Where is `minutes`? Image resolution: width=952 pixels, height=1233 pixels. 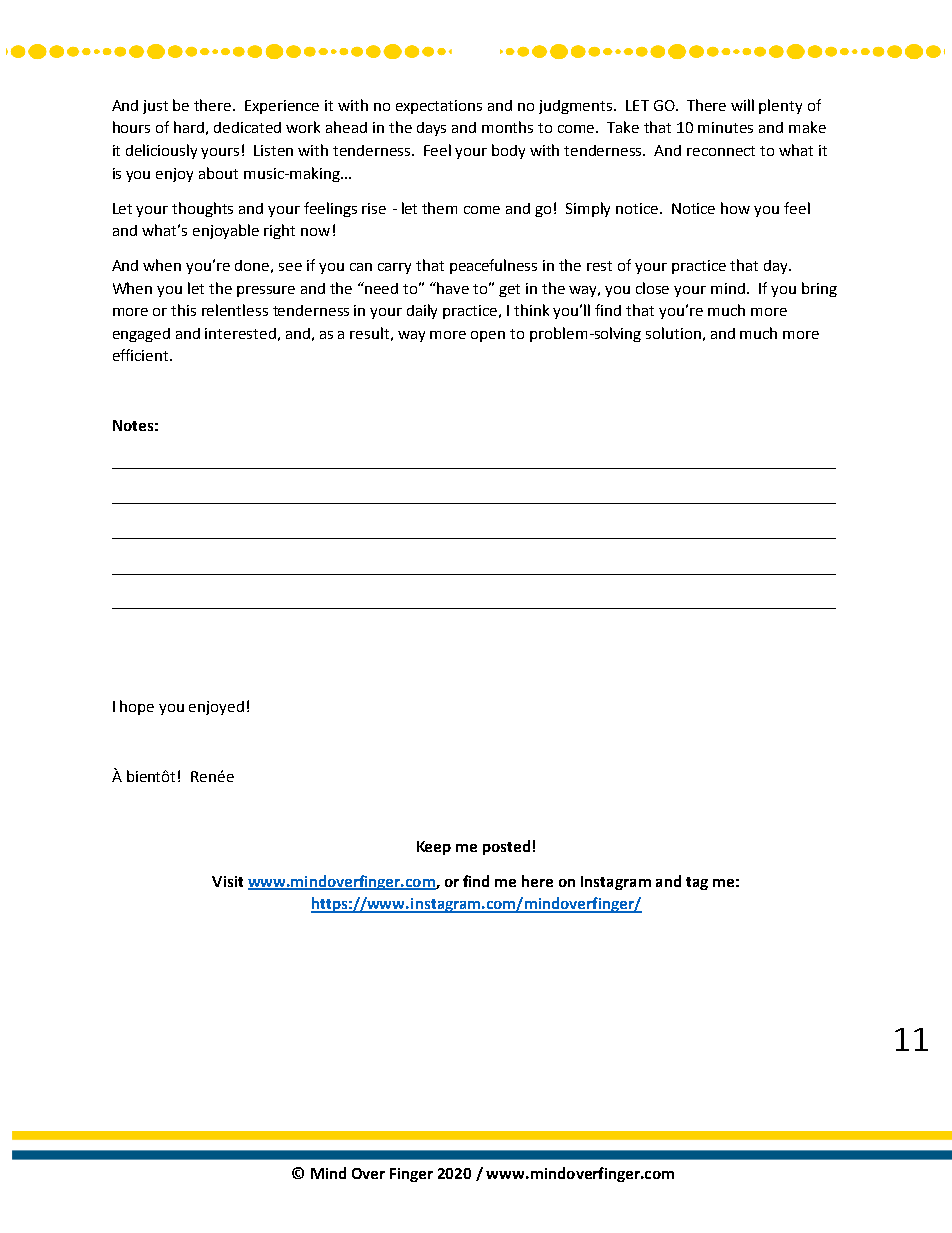 minutes is located at coordinates (725, 127).
